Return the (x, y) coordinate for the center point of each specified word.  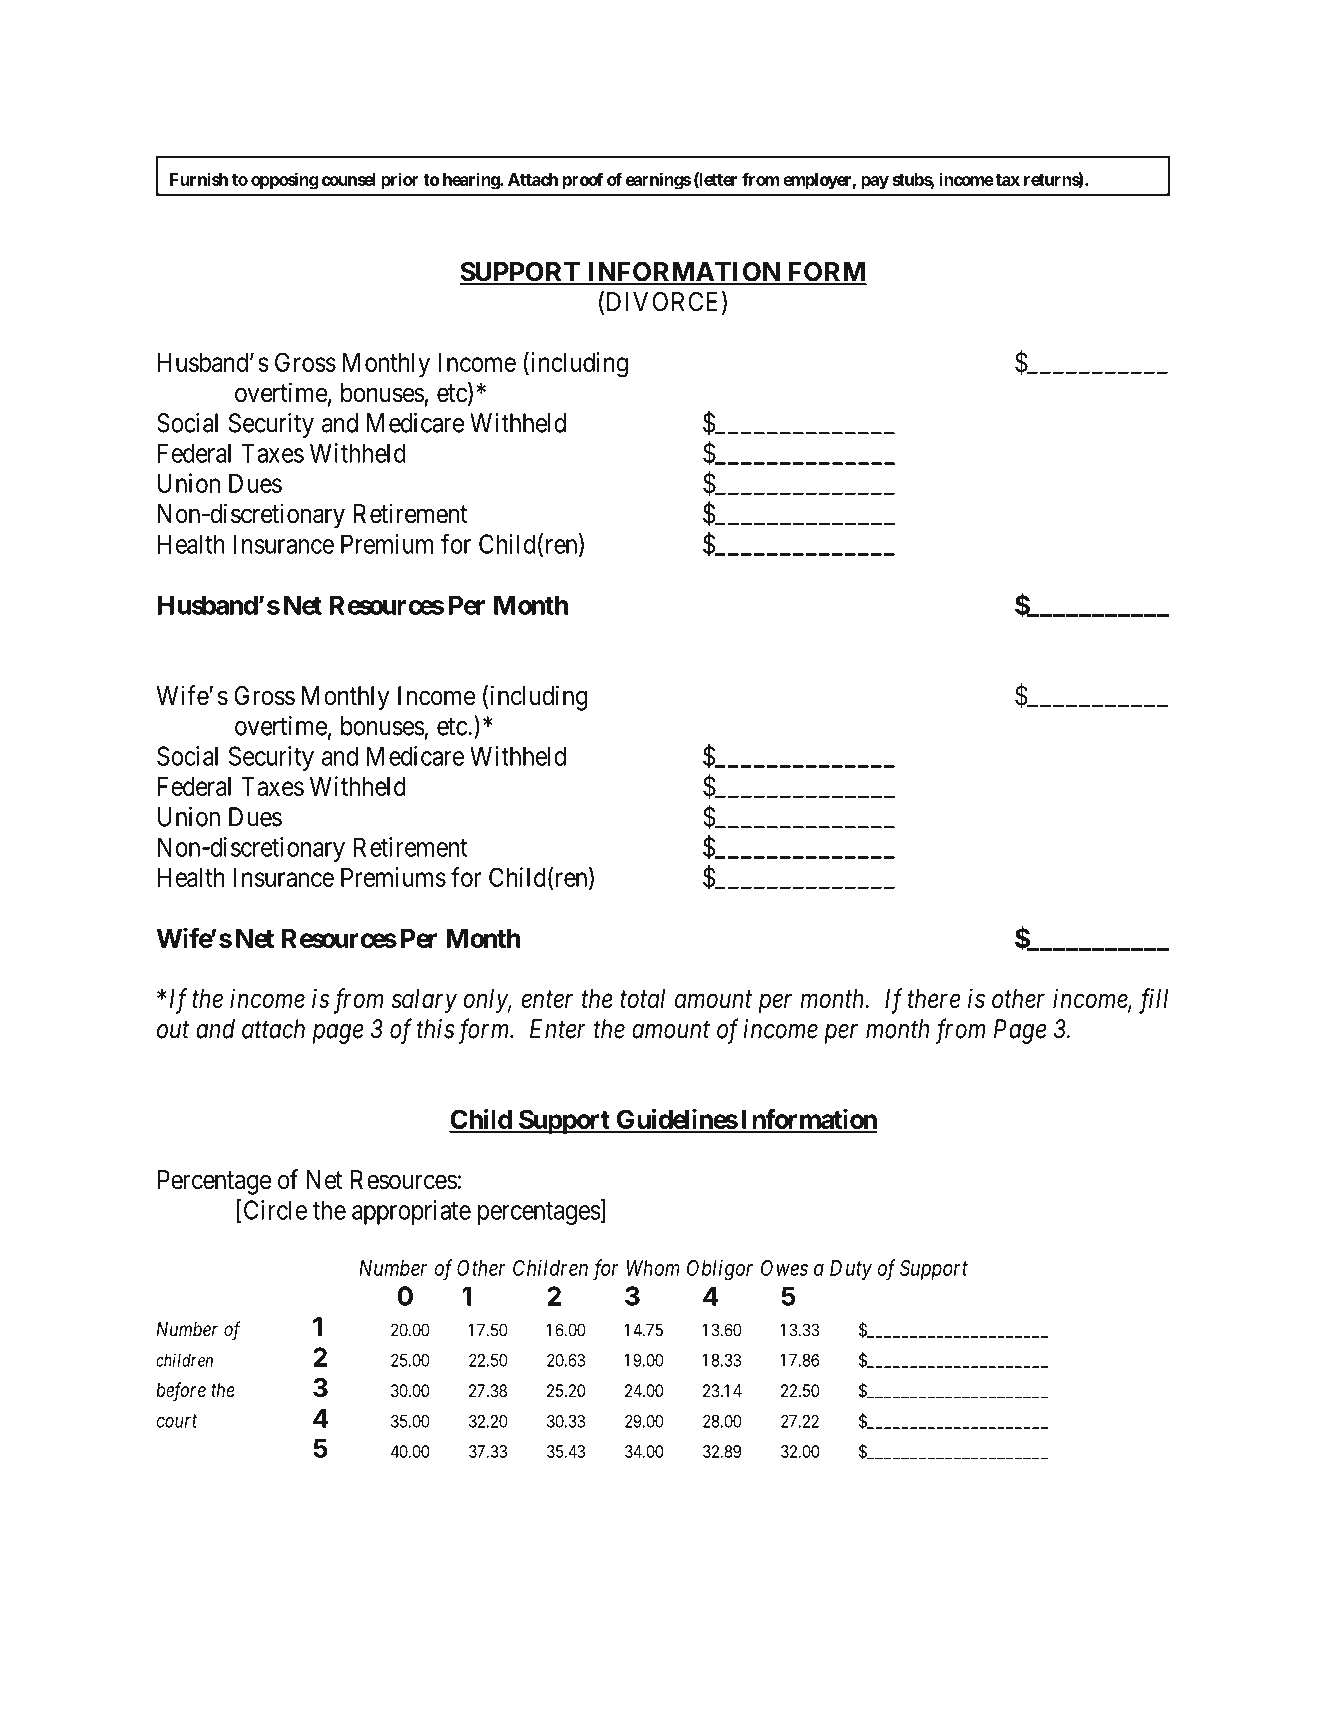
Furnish (199, 179)
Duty (851, 1270)
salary (424, 1001)
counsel (348, 179)
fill (1153, 1001)
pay (875, 183)
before (181, 1391)
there (934, 999)
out (173, 1030)
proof (583, 181)
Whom (653, 1268)
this (435, 1029)
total (642, 999)
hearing (472, 181)
